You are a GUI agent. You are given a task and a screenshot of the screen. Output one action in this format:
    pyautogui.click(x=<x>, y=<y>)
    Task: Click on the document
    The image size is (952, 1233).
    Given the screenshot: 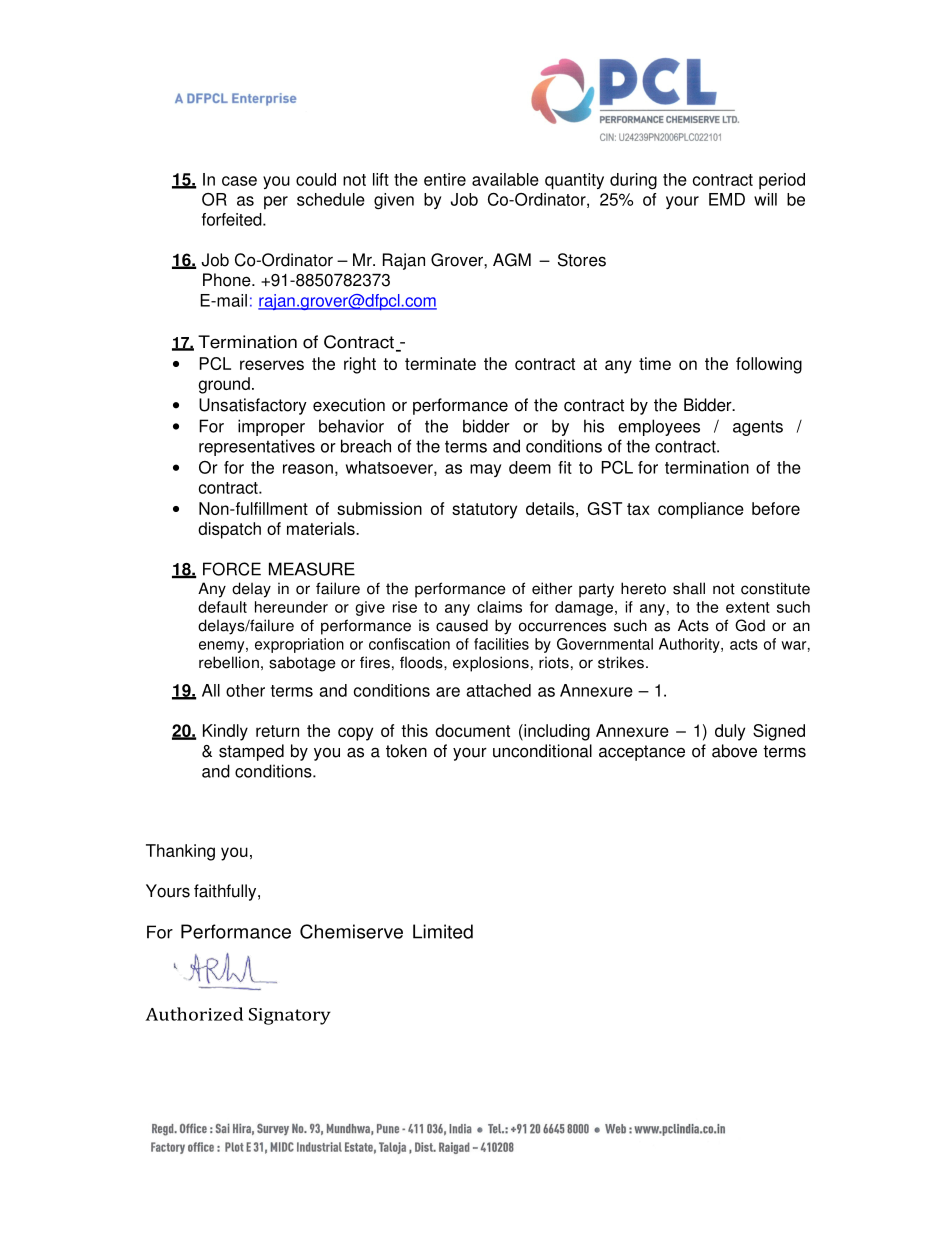 What is the action you would take?
    pyautogui.click(x=472, y=730)
